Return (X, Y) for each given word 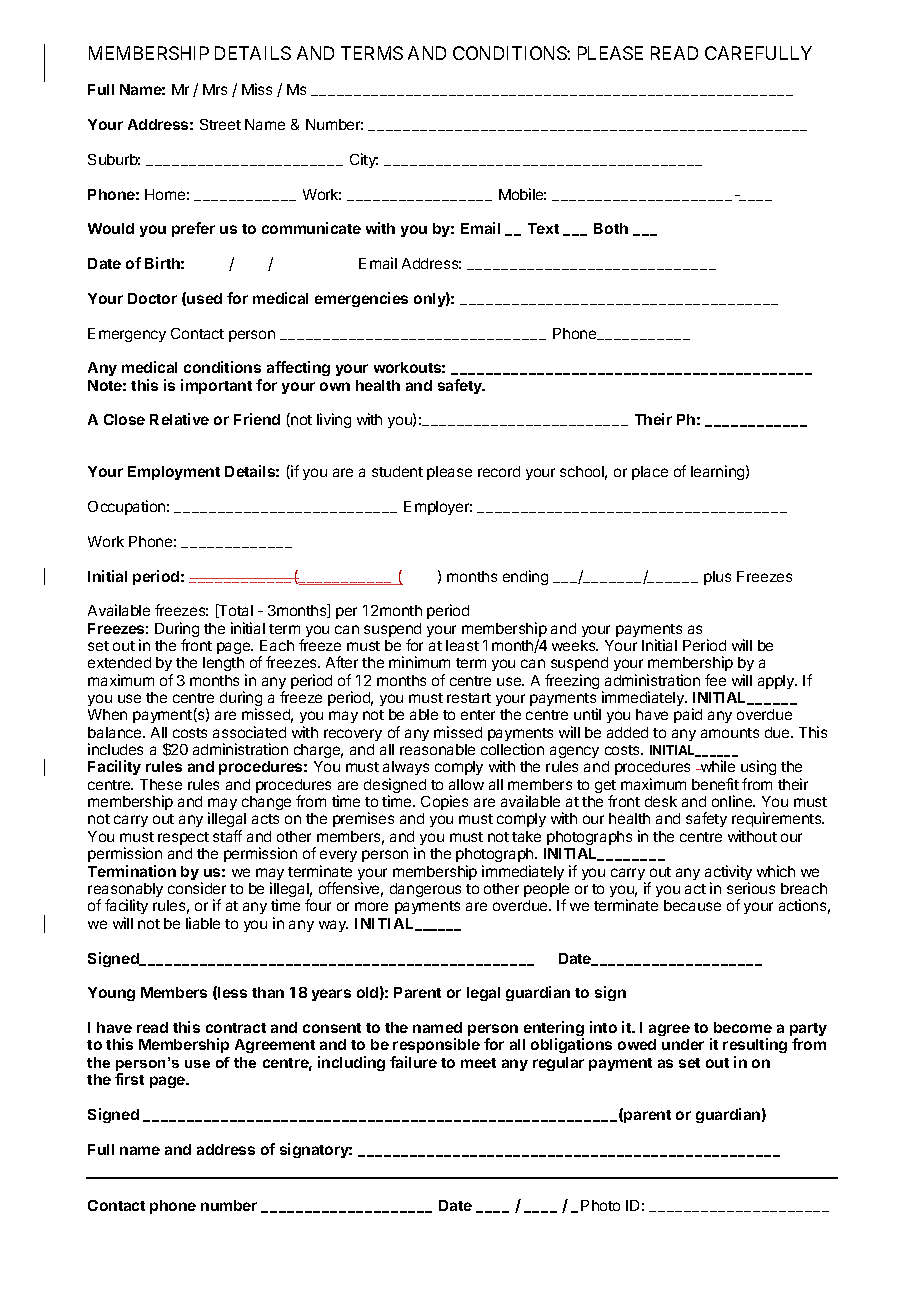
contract (236, 1028)
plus (717, 578)
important (216, 386)
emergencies (361, 299)
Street (220, 124)
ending (525, 577)
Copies (444, 802)
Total (235, 611)
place (650, 473)
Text (543, 228)
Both (611, 228)
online (733, 801)
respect (183, 838)
